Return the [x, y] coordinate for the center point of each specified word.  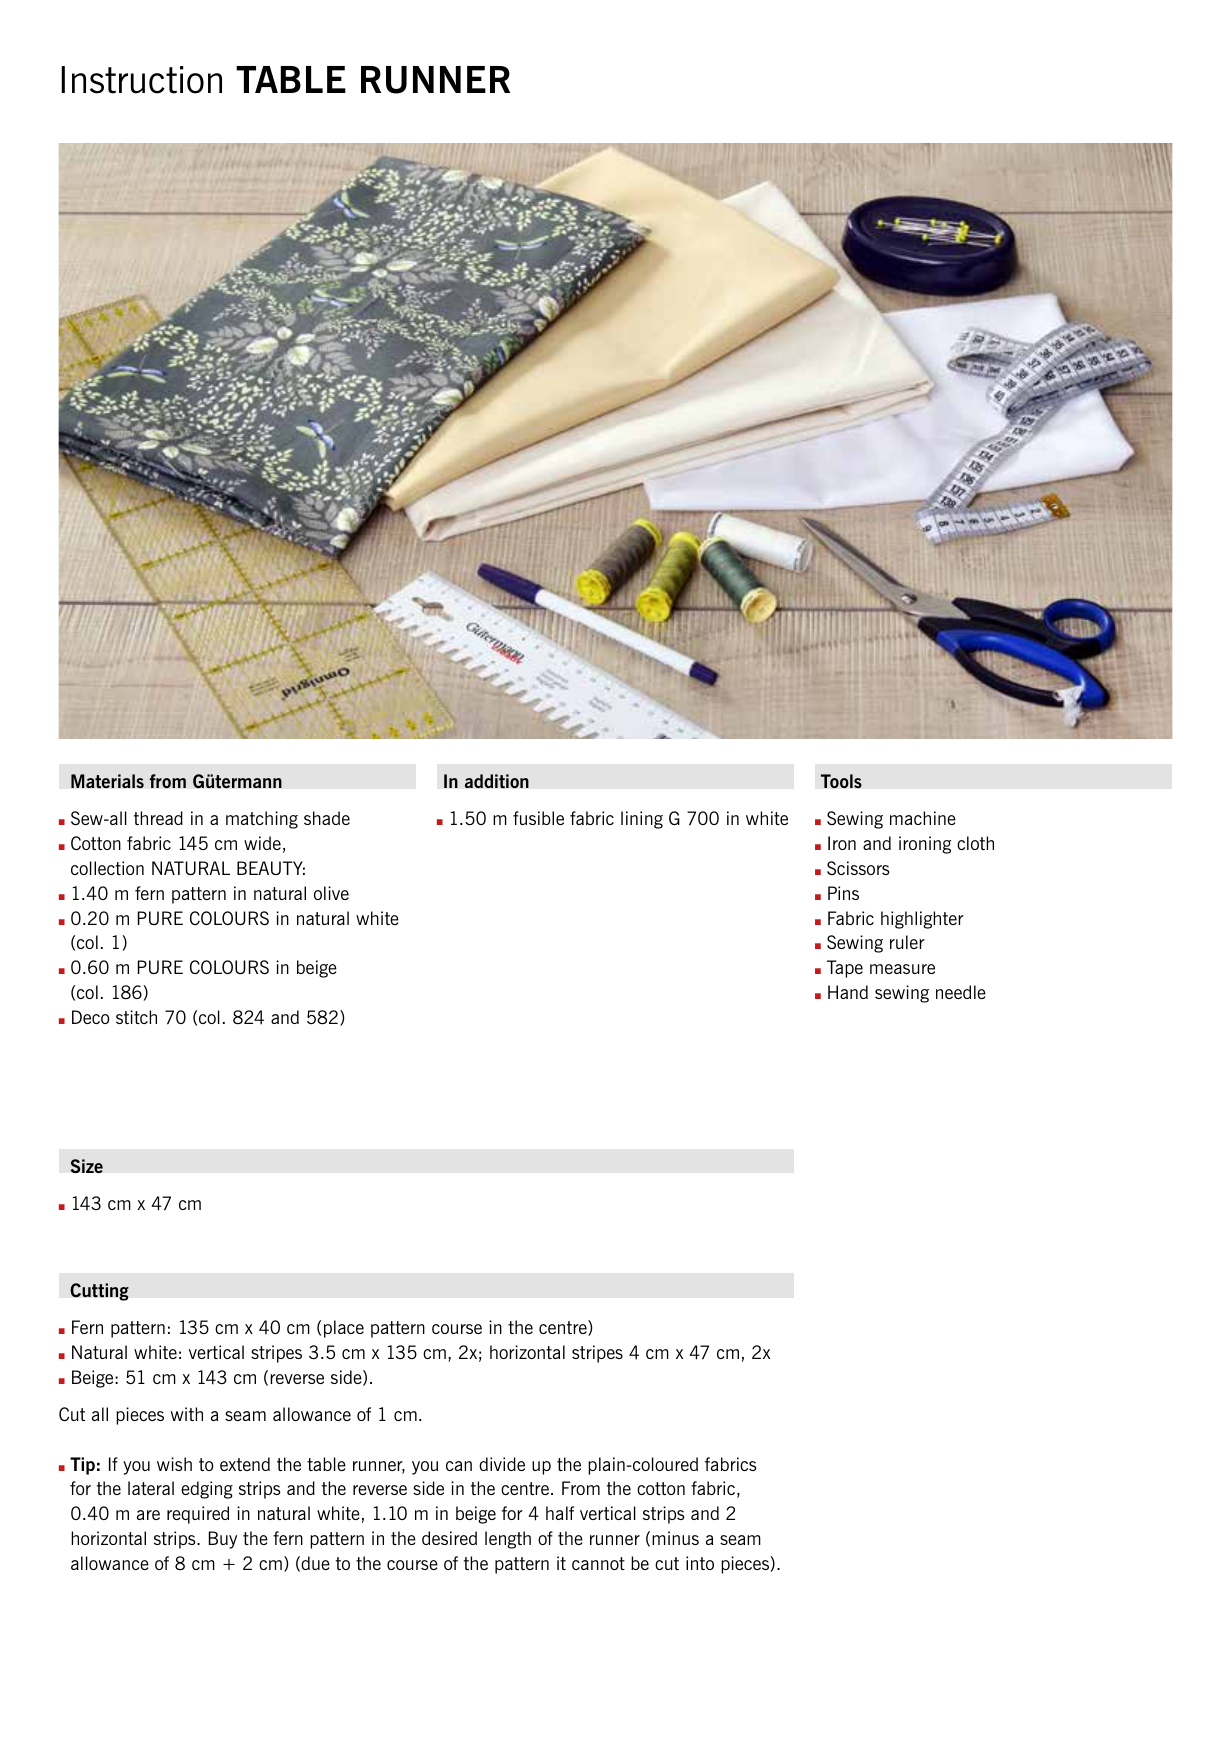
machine [923, 818]
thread [158, 818]
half [560, 1513]
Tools [841, 781]
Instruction [141, 80]
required [198, 1515]
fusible [538, 818]
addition [497, 781]
